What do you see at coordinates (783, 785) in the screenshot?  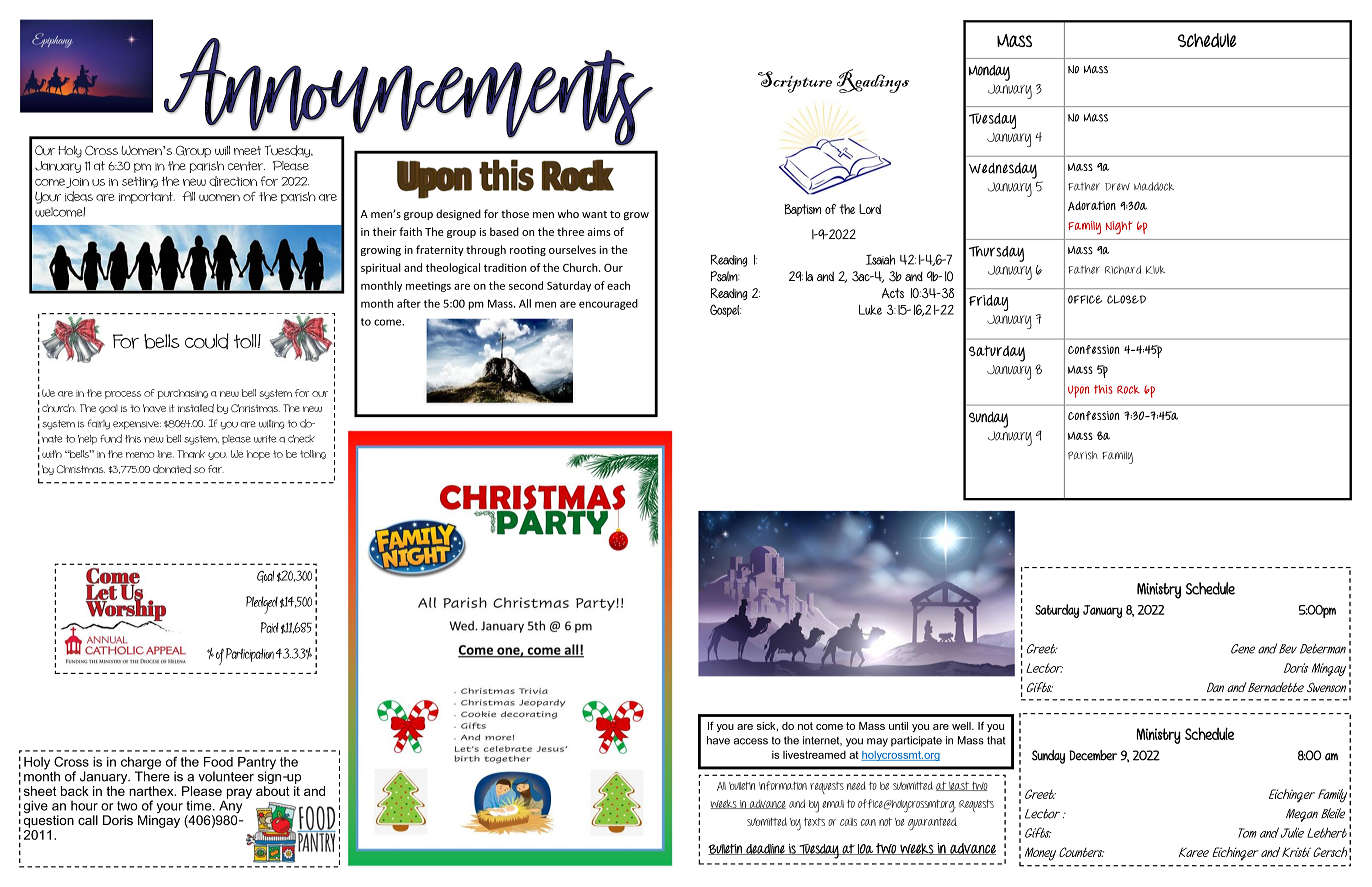 I see `information` at bounding box center [783, 785].
